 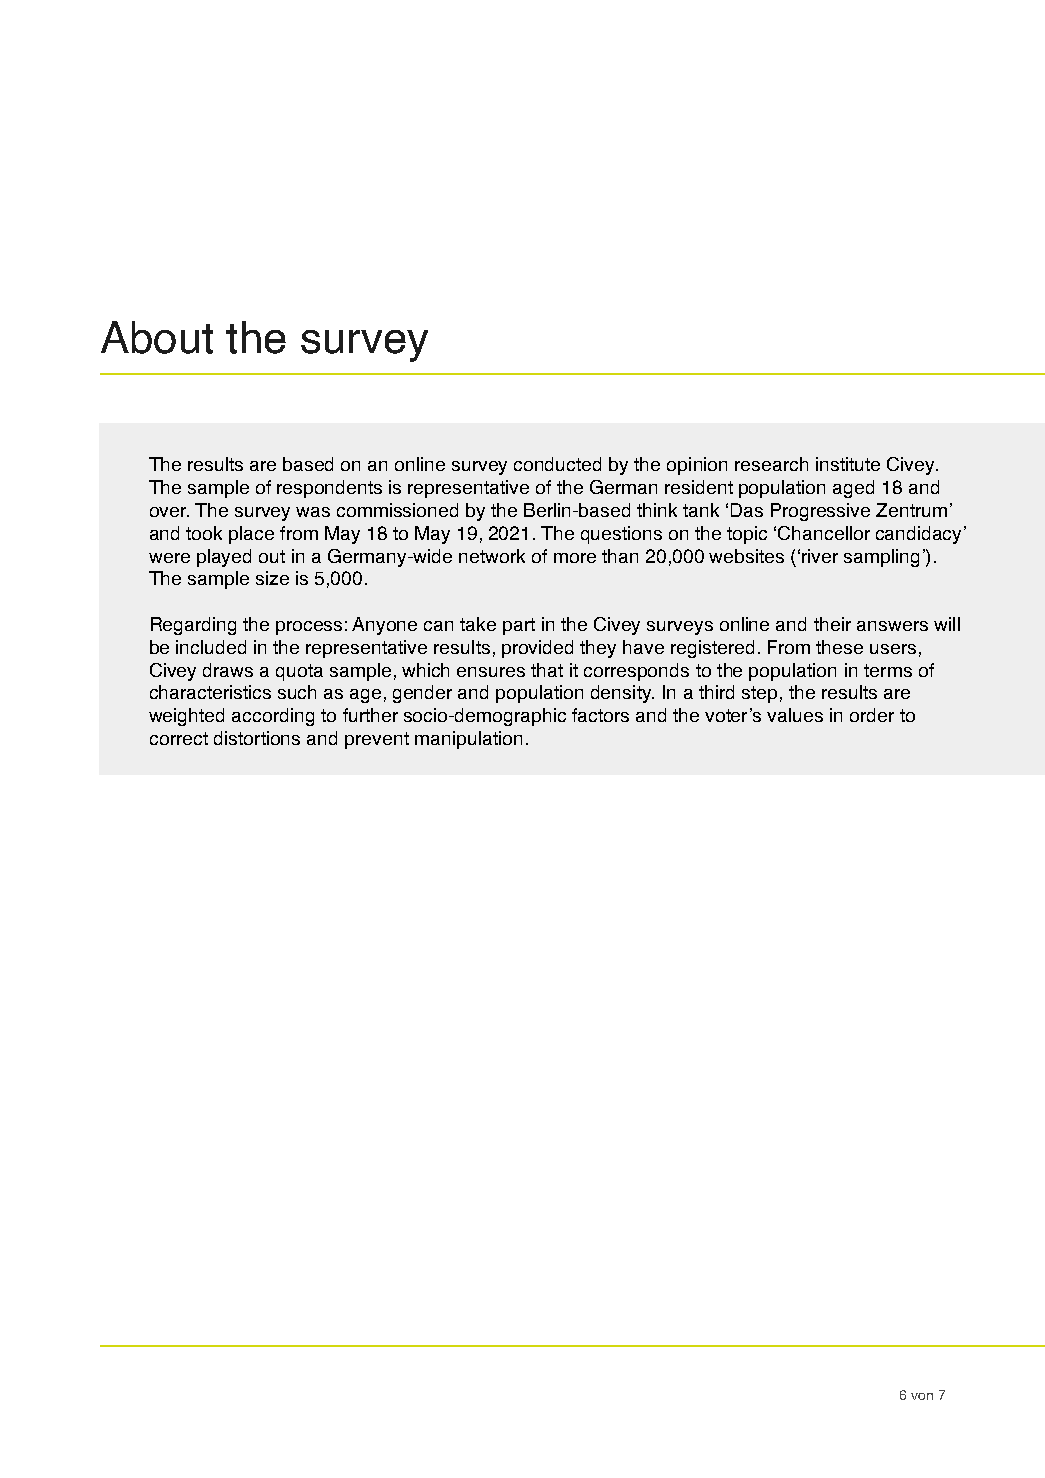 I want to click on prevent, so click(x=377, y=740).
